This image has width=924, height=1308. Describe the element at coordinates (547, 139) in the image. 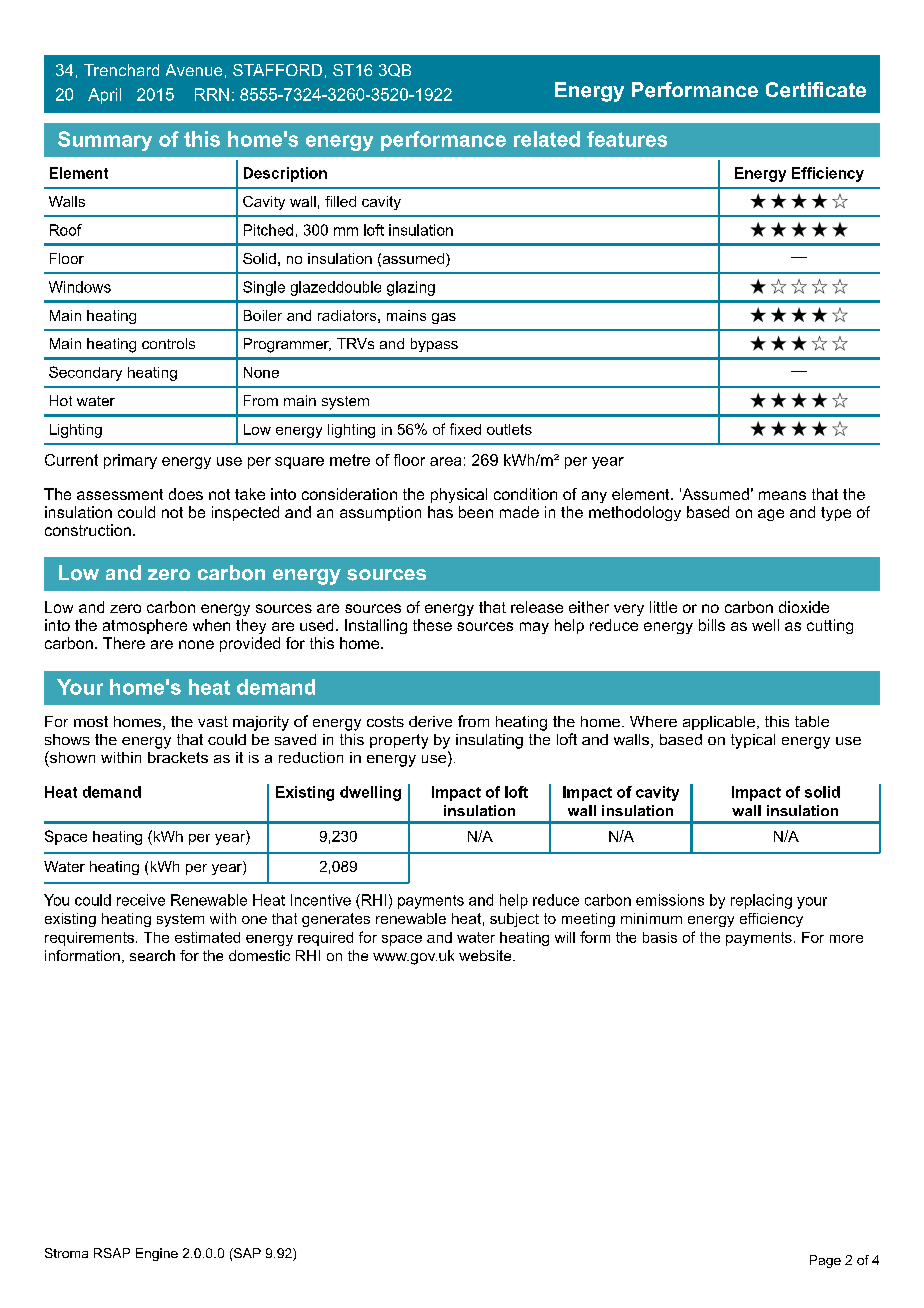

I see `related` at that location.
